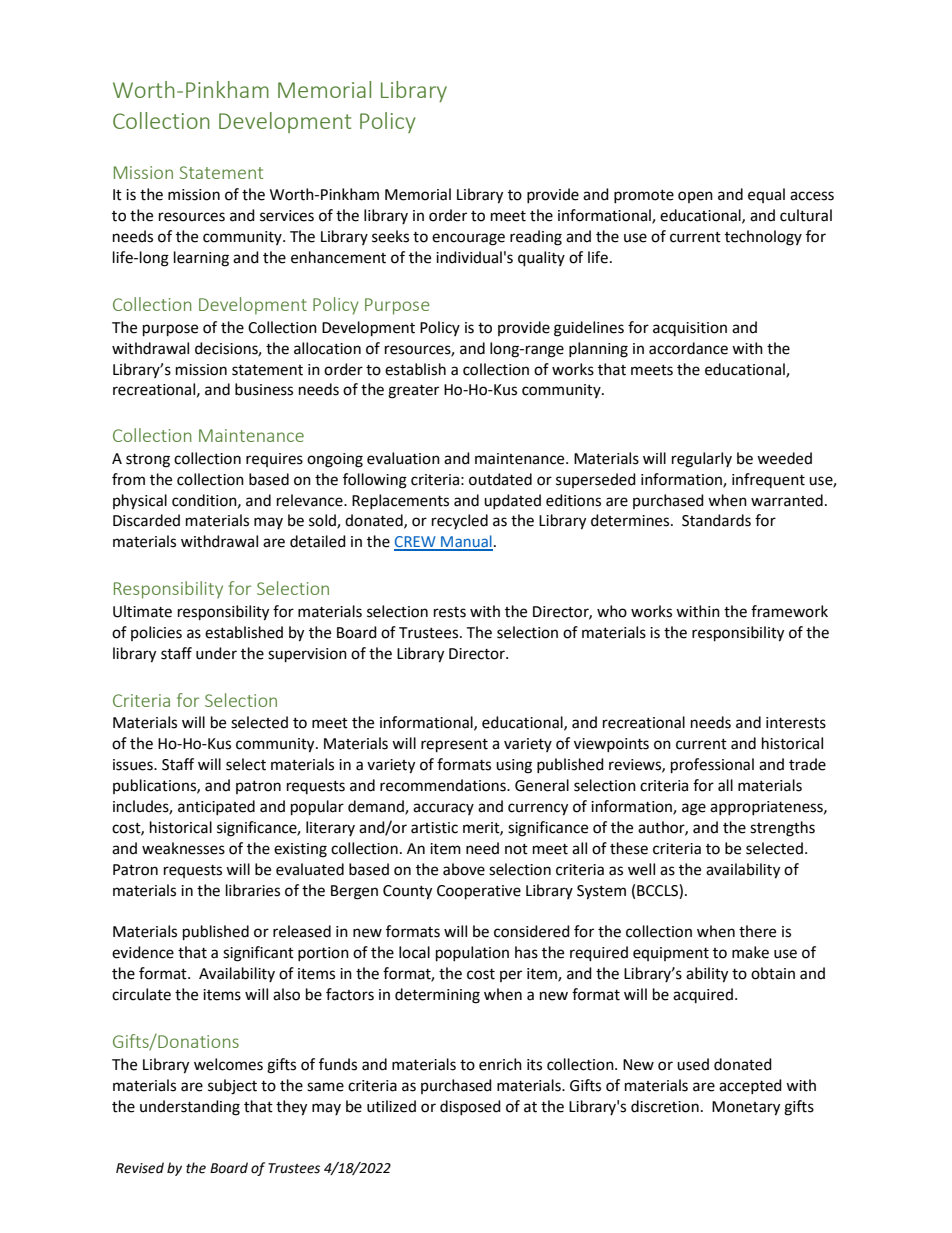 The image size is (952, 1233). What do you see at coordinates (763, 238) in the document?
I see `technology` at bounding box center [763, 238].
